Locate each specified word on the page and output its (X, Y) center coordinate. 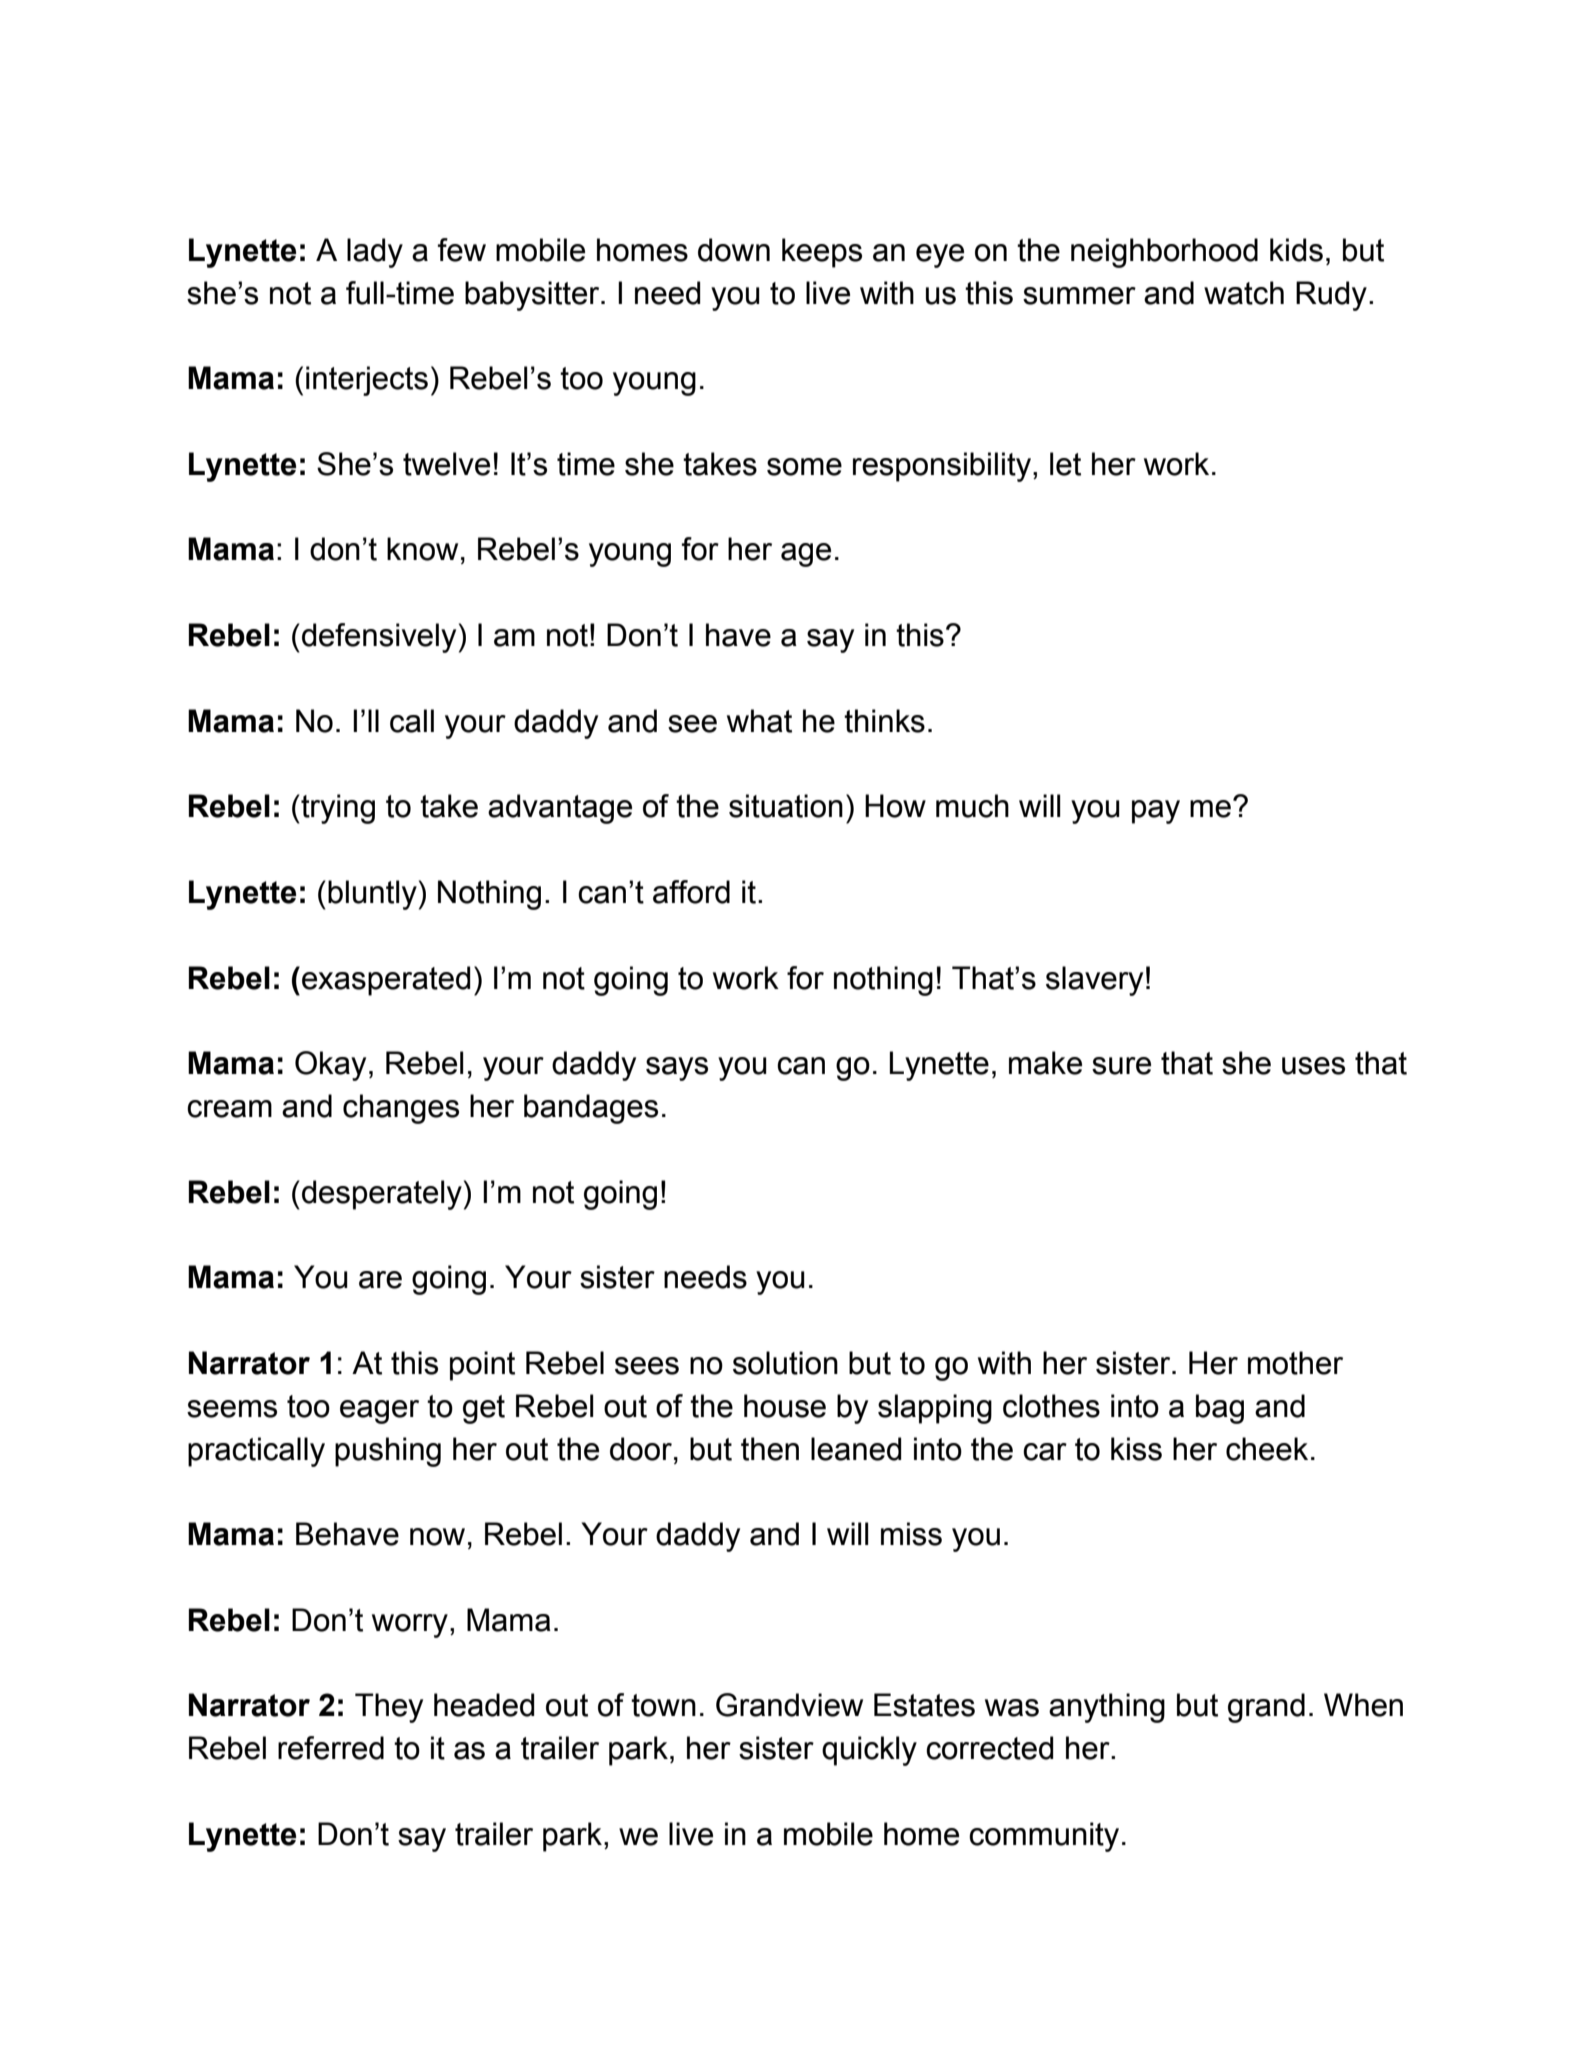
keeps (822, 253)
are (380, 1280)
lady (375, 253)
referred (331, 1748)
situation (786, 806)
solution (785, 1363)
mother (1295, 1363)
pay (1156, 812)
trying (337, 809)
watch (1244, 293)
